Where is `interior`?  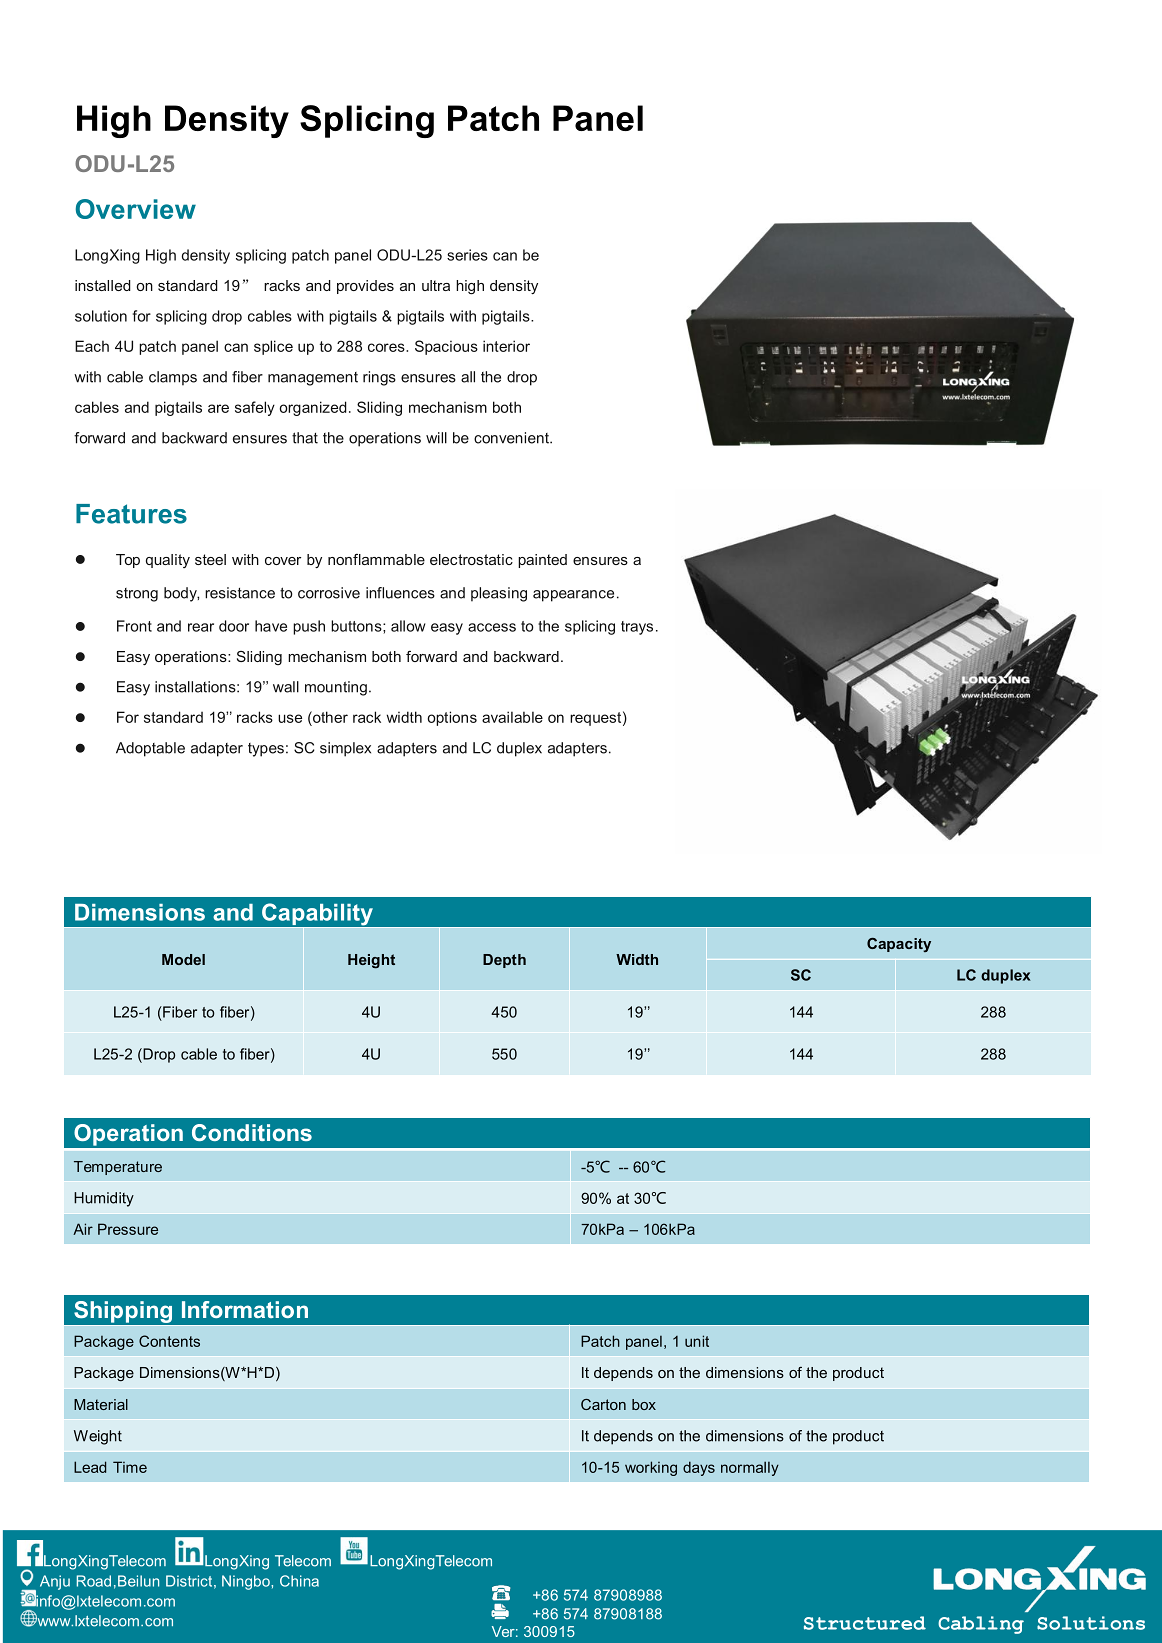 interior is located at coordinates (506, 346).
